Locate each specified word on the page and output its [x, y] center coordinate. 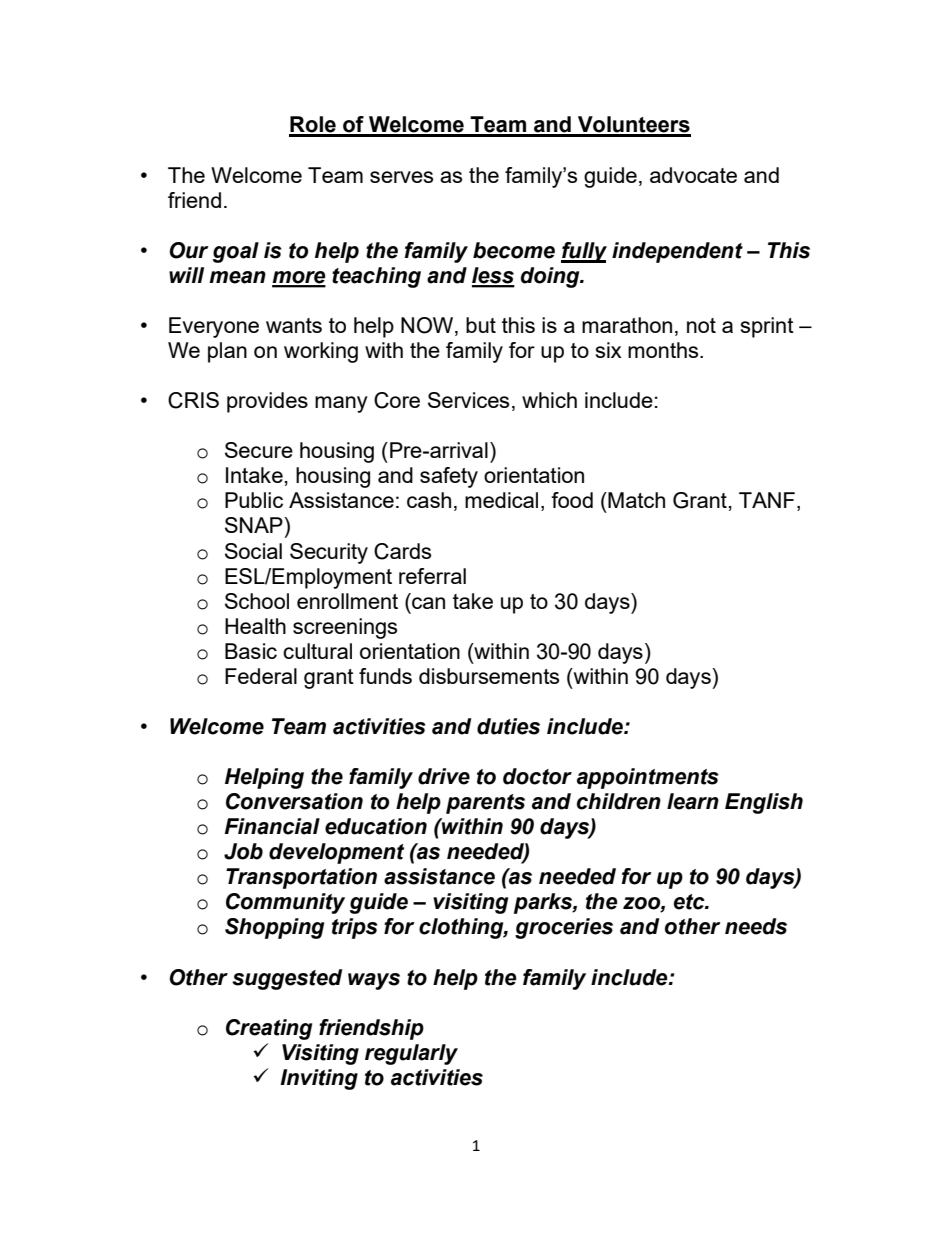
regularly [411, 1054]
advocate [693, 175]
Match [635, 500]
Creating [269, 1029]
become [514, 250]
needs [756, 926]
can [428, 603]
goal [236, 252]
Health [255, 626]
